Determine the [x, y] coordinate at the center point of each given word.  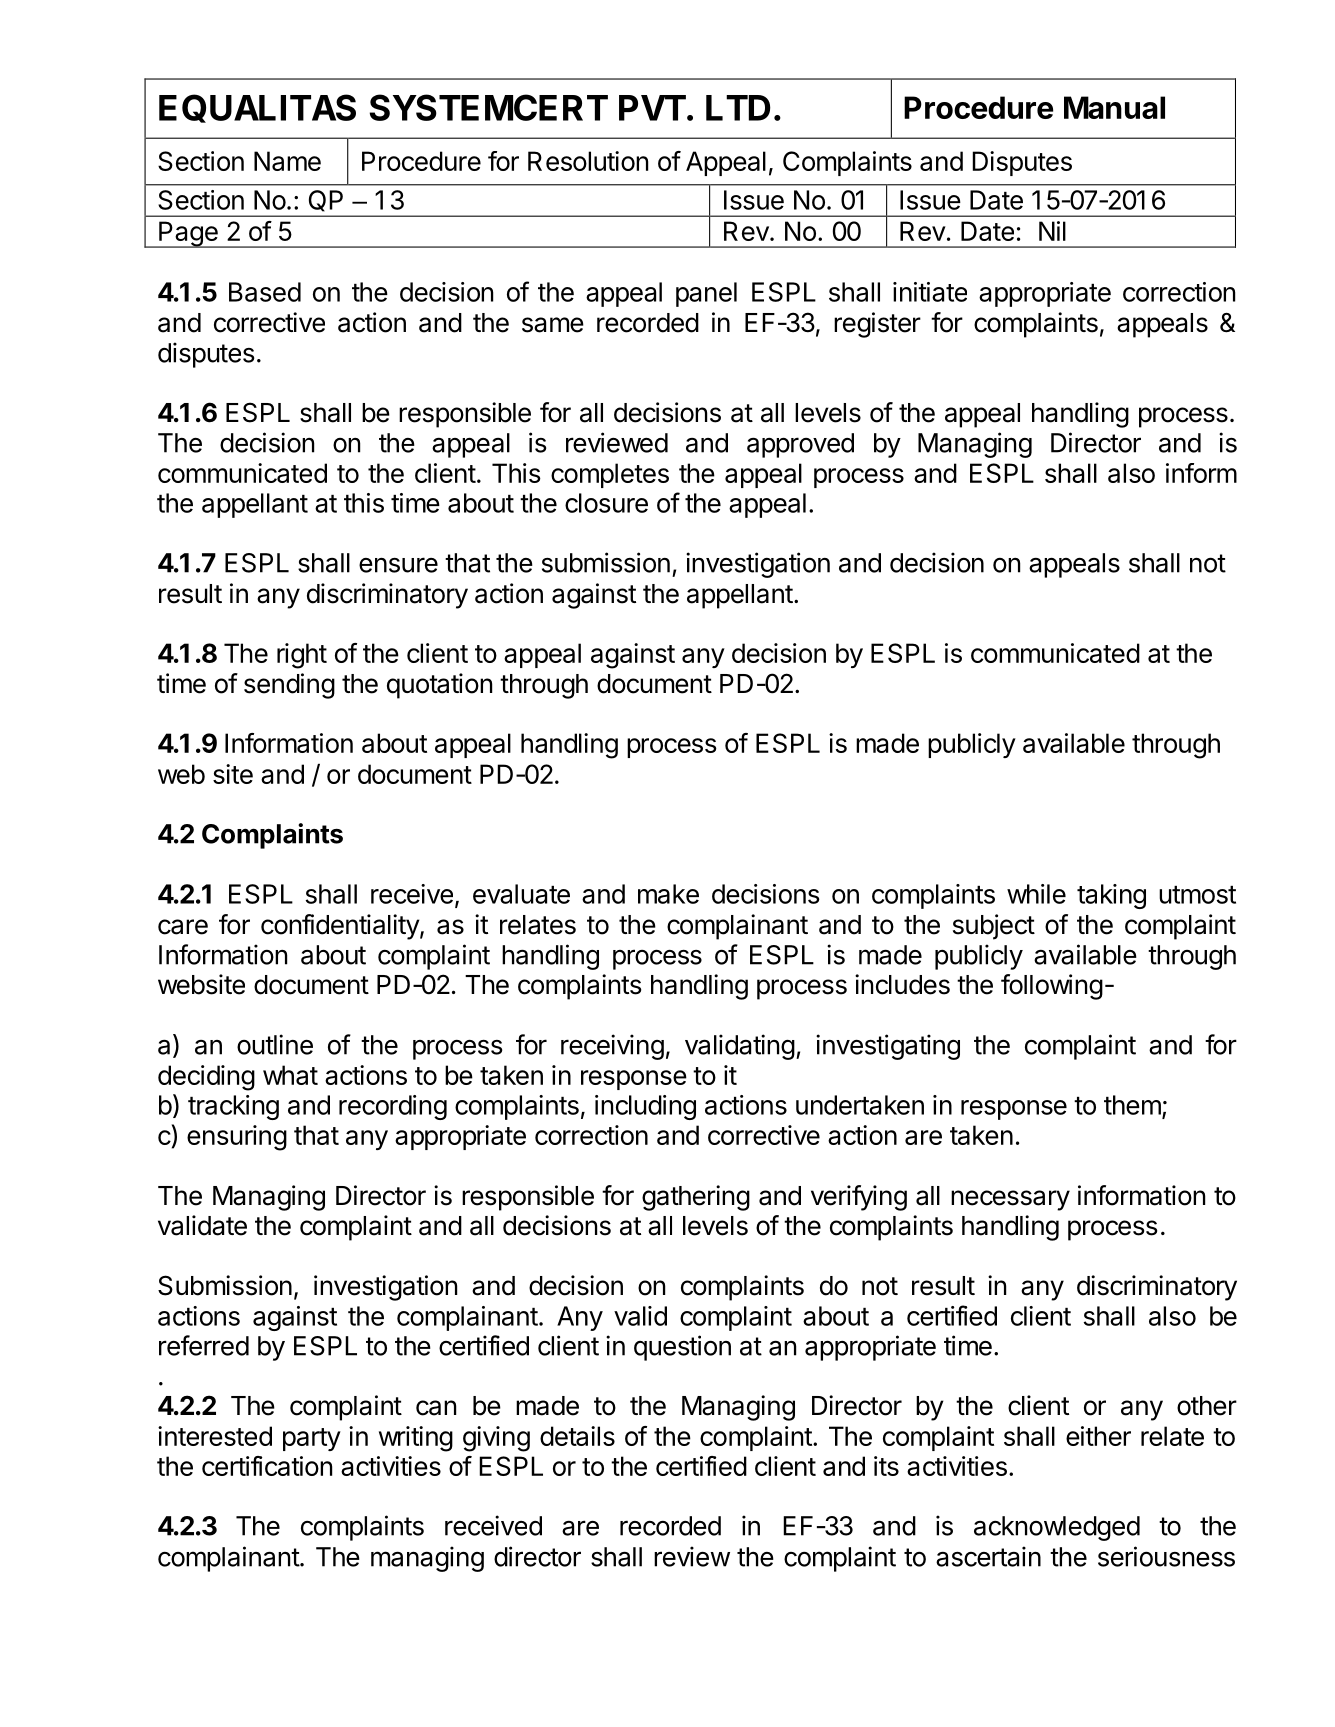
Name [287, 161]
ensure [398, 565]
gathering [696, 1198]
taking [1111, 896]
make [668, 894]
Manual [1114, 107]
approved [800, 445]
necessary [1010, 1200]
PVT [652, 108]
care [183, 927]
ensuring [237, 1138]
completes [610, 475]
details [577, 1436]
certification [267, 1466]
